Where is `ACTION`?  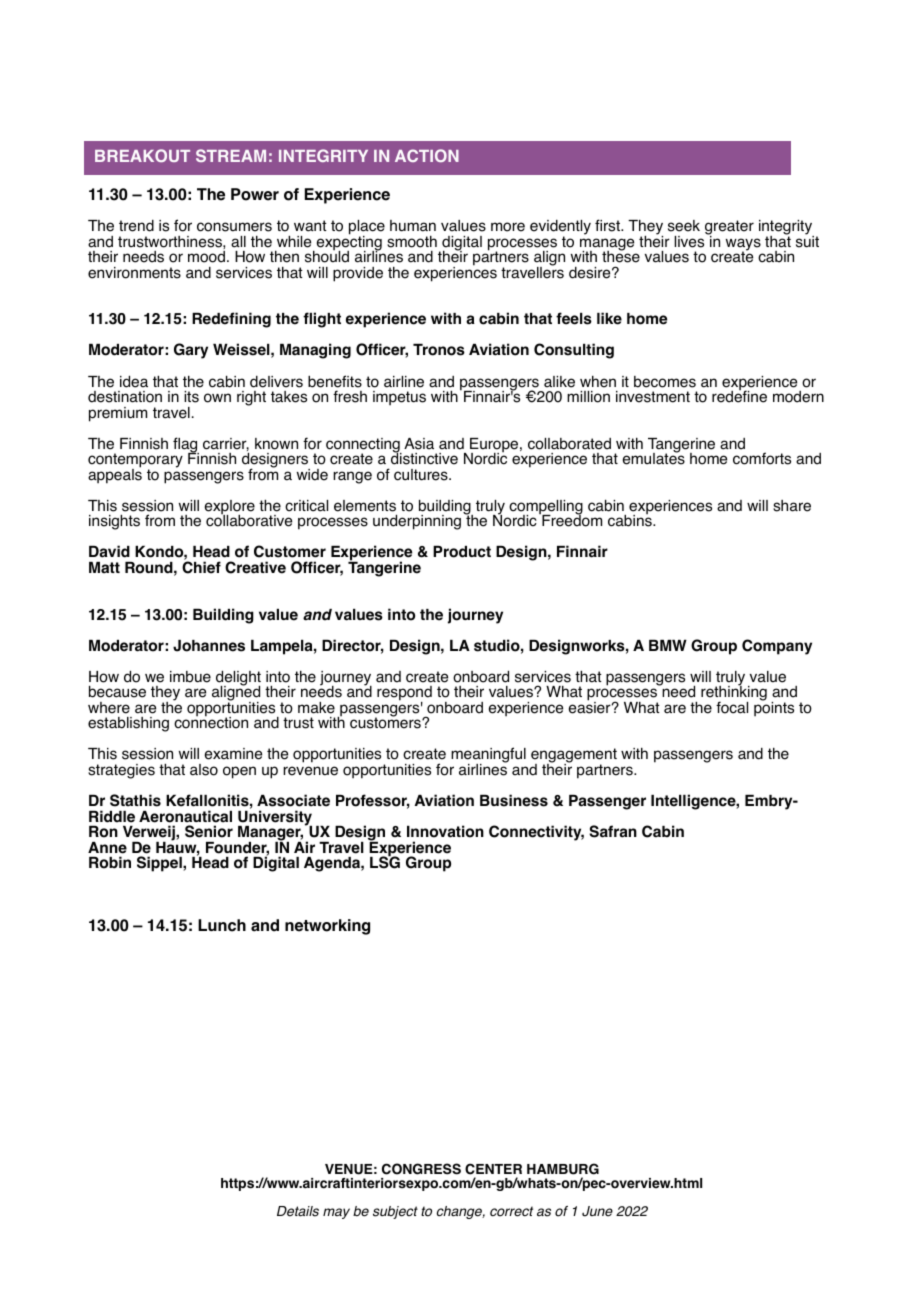
ACTION is located at coordinates (427, 155).
